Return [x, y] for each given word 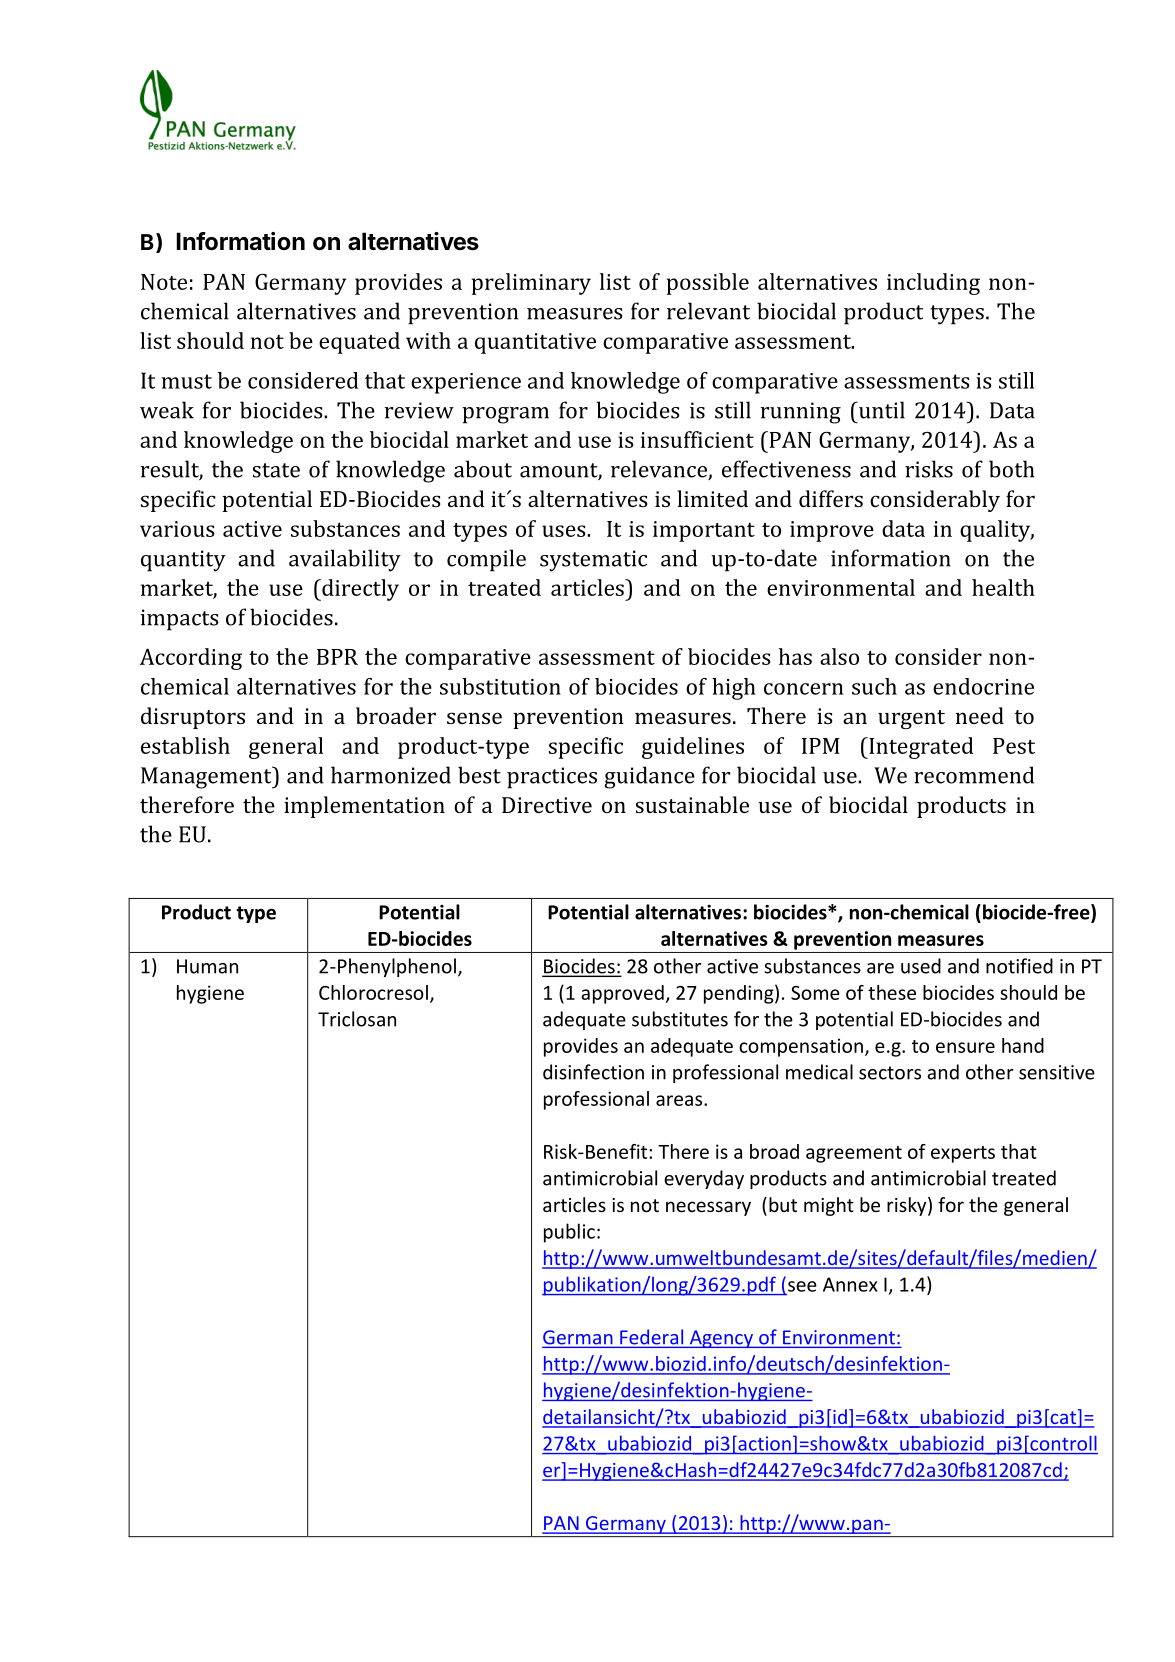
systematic [593, 561]
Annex [850, 1284]
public [569, 1233]
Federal [651, 1338]
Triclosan [357, 1019]
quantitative [535, 343]
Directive [547, 805]
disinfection [593, 1072]
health [1003, 587]
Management [207, 777]
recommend [974, 775]
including [933, 284]
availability [345, 560]
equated [359, 343]
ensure [965, 1047]
